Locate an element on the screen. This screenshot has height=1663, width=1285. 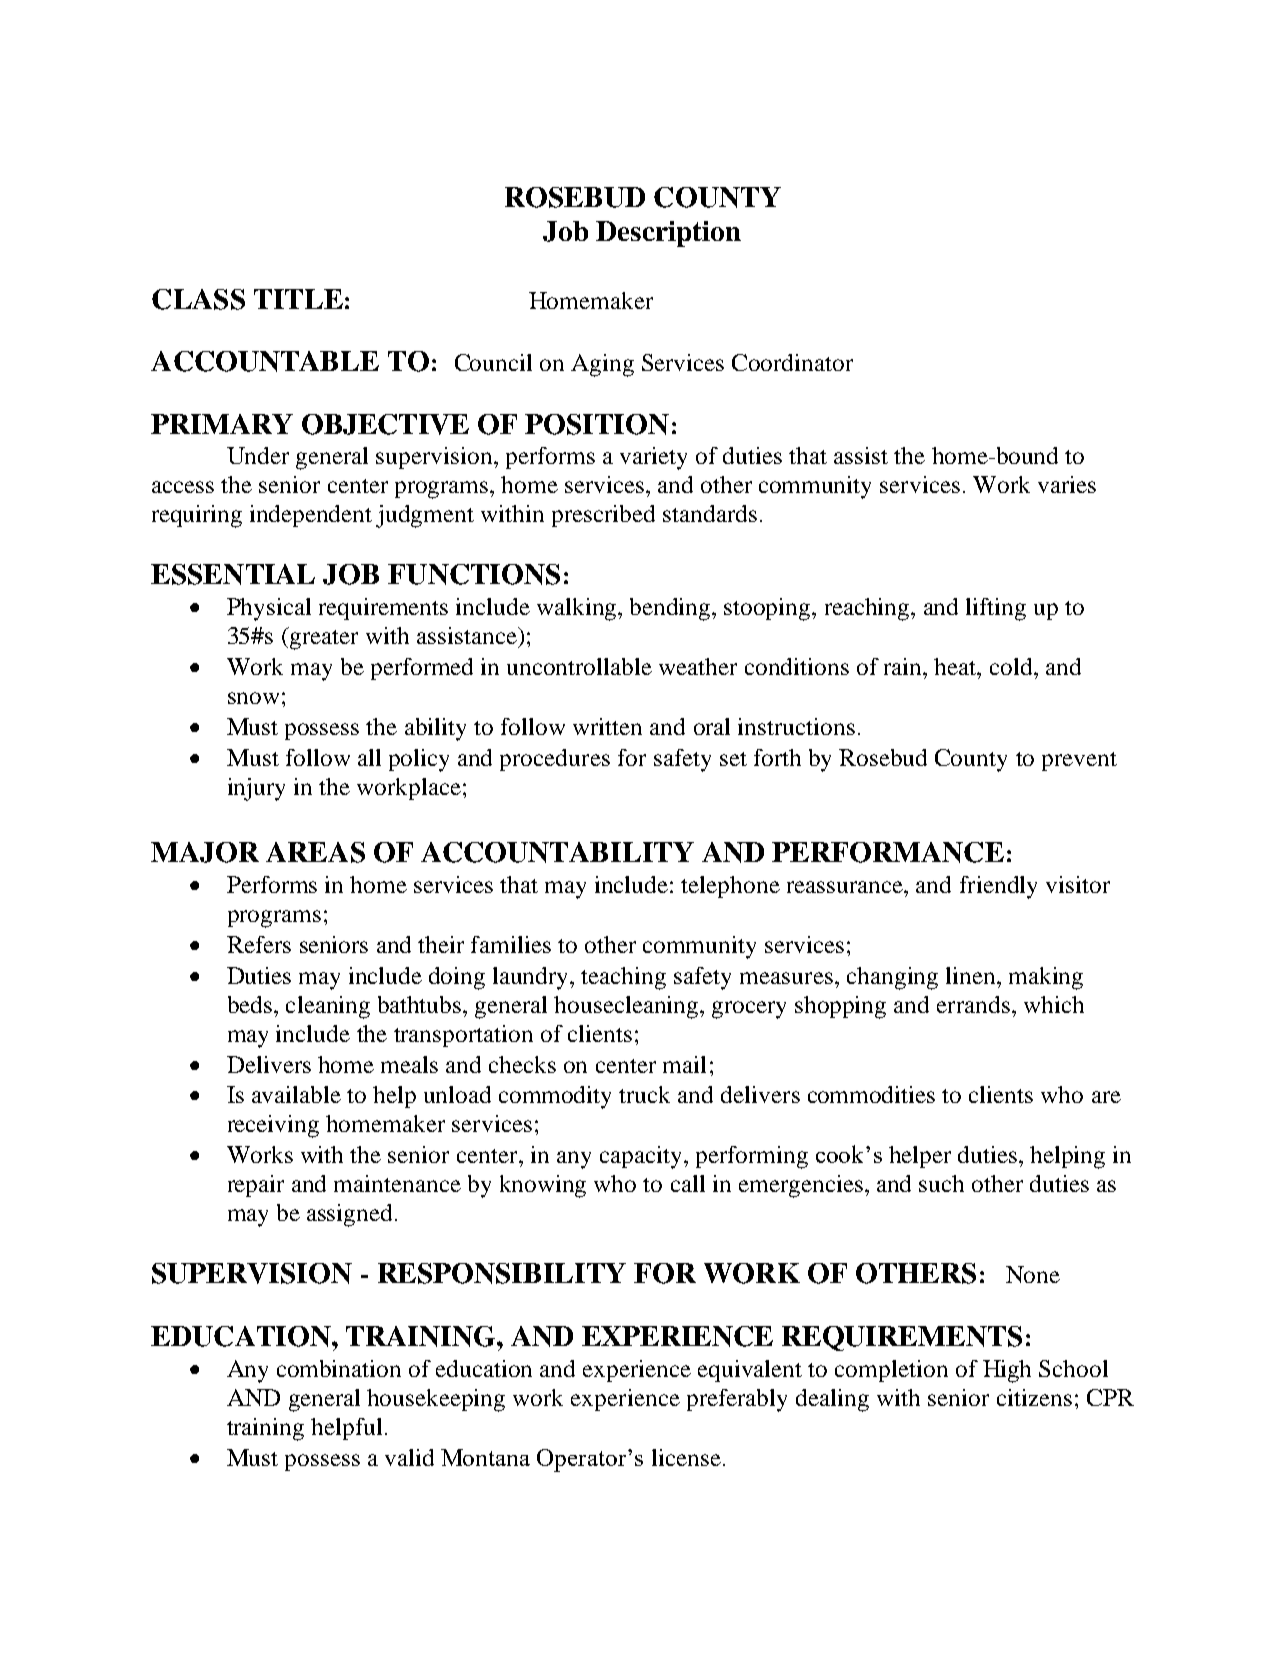
AREAS is located at coordinates (315, 852).
